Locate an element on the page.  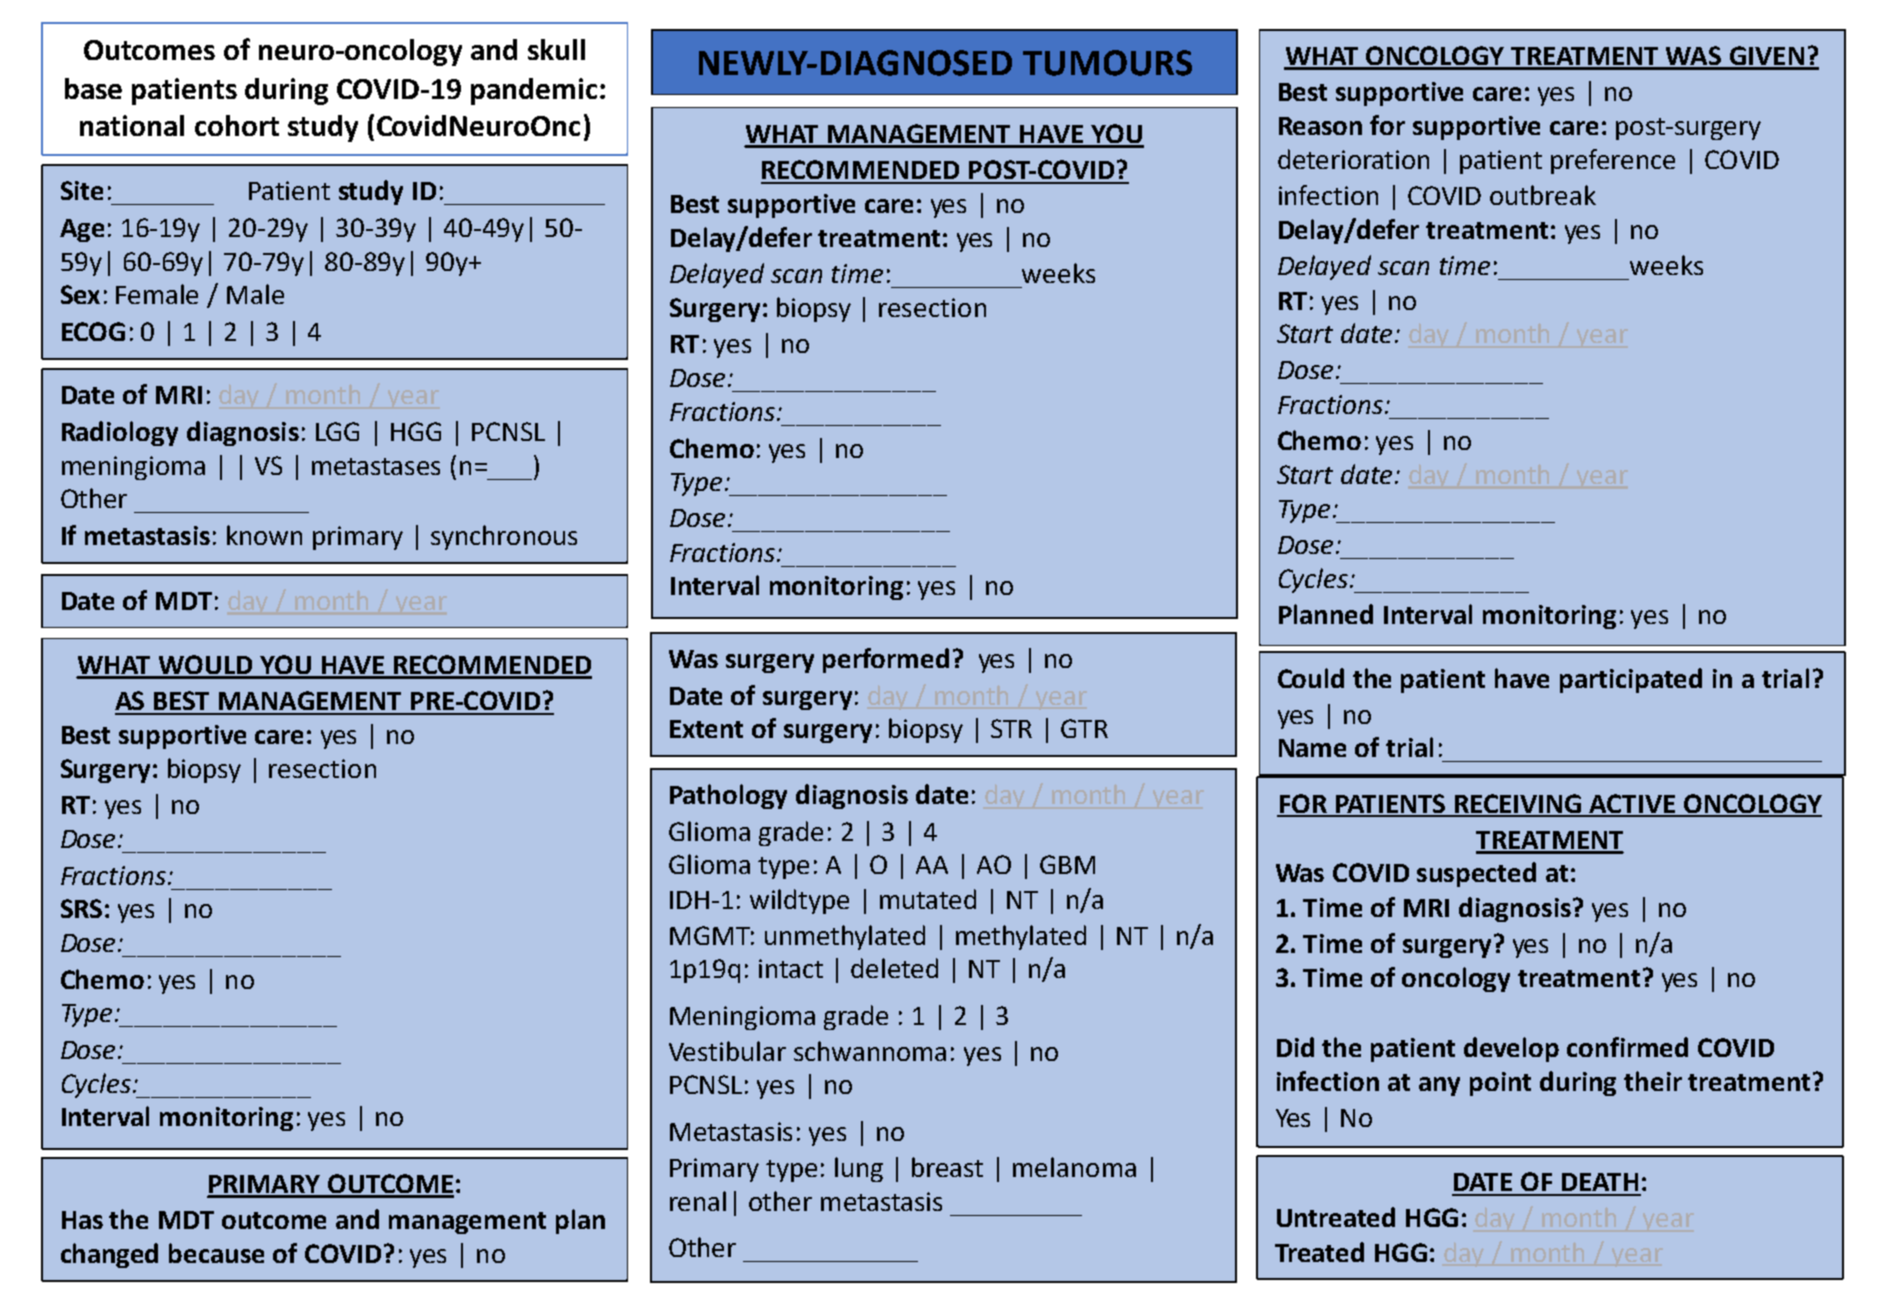
cohort is located at coordinates (237, 125).
